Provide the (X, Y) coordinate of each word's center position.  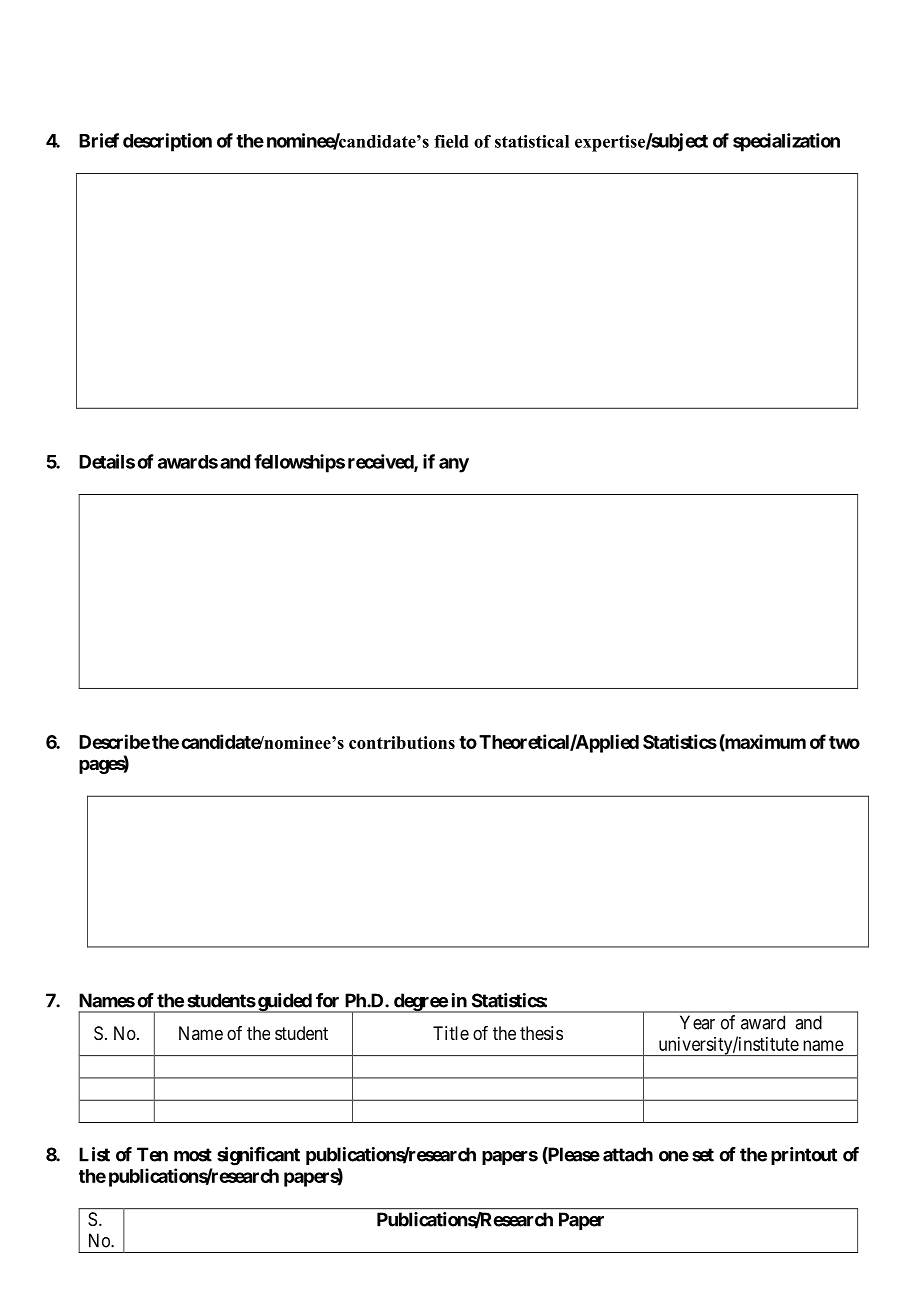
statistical (532, 141)
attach (628, 1154)
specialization (786, 142)
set (703, 1155)
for (327, 1000)
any (454, 465)
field (451, 141)
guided (284, 1003)
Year (697, 1022)
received (381, 462)
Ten (152, 1154)
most (193, 1155)
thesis (541, 1033)
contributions (402, 742)
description (167, 142)
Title (451, 1033)
